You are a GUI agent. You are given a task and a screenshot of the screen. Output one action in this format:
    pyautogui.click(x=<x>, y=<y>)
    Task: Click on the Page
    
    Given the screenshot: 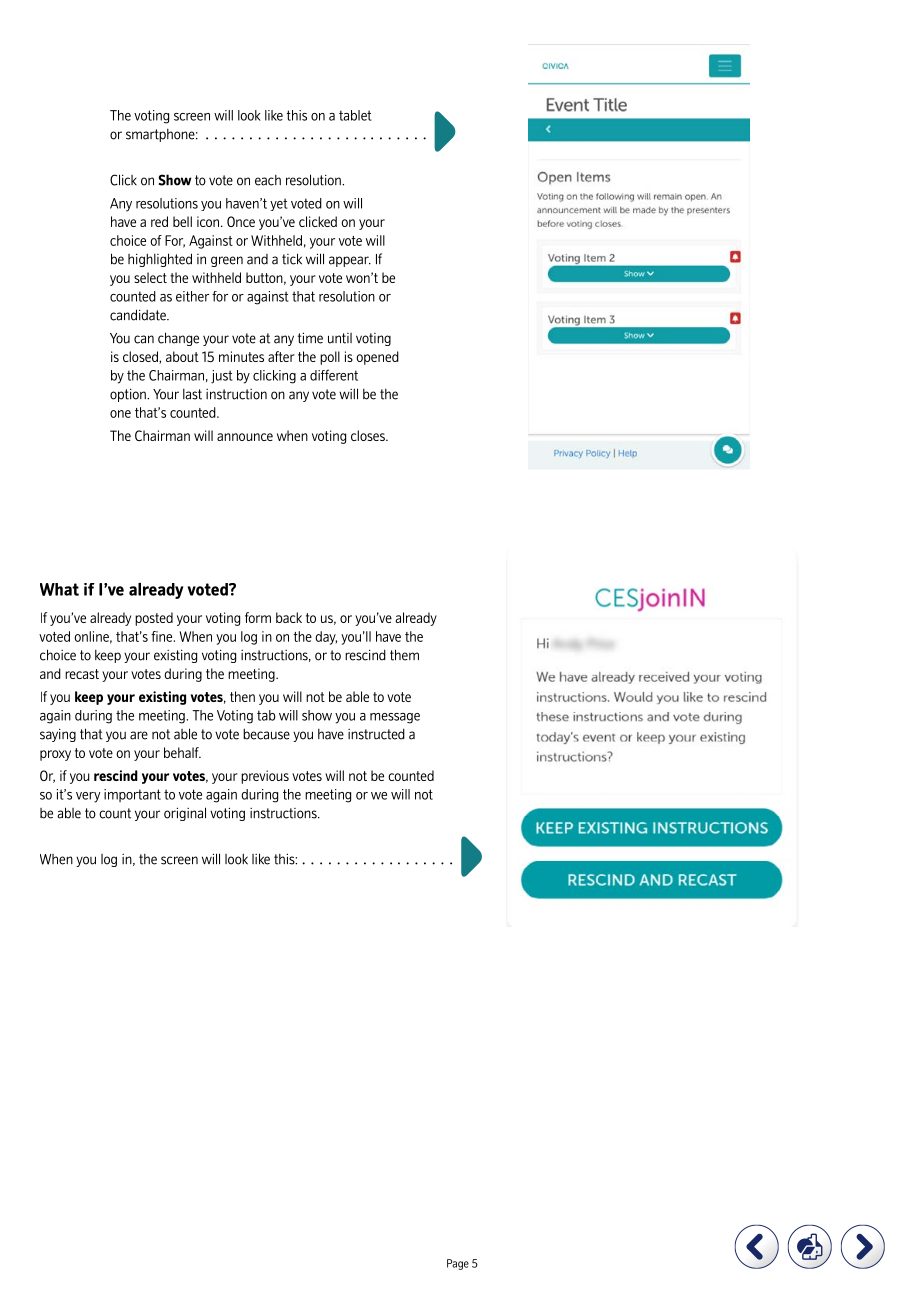 What is the action you would take?
    pyautogui.click(x=458, y=1264)
